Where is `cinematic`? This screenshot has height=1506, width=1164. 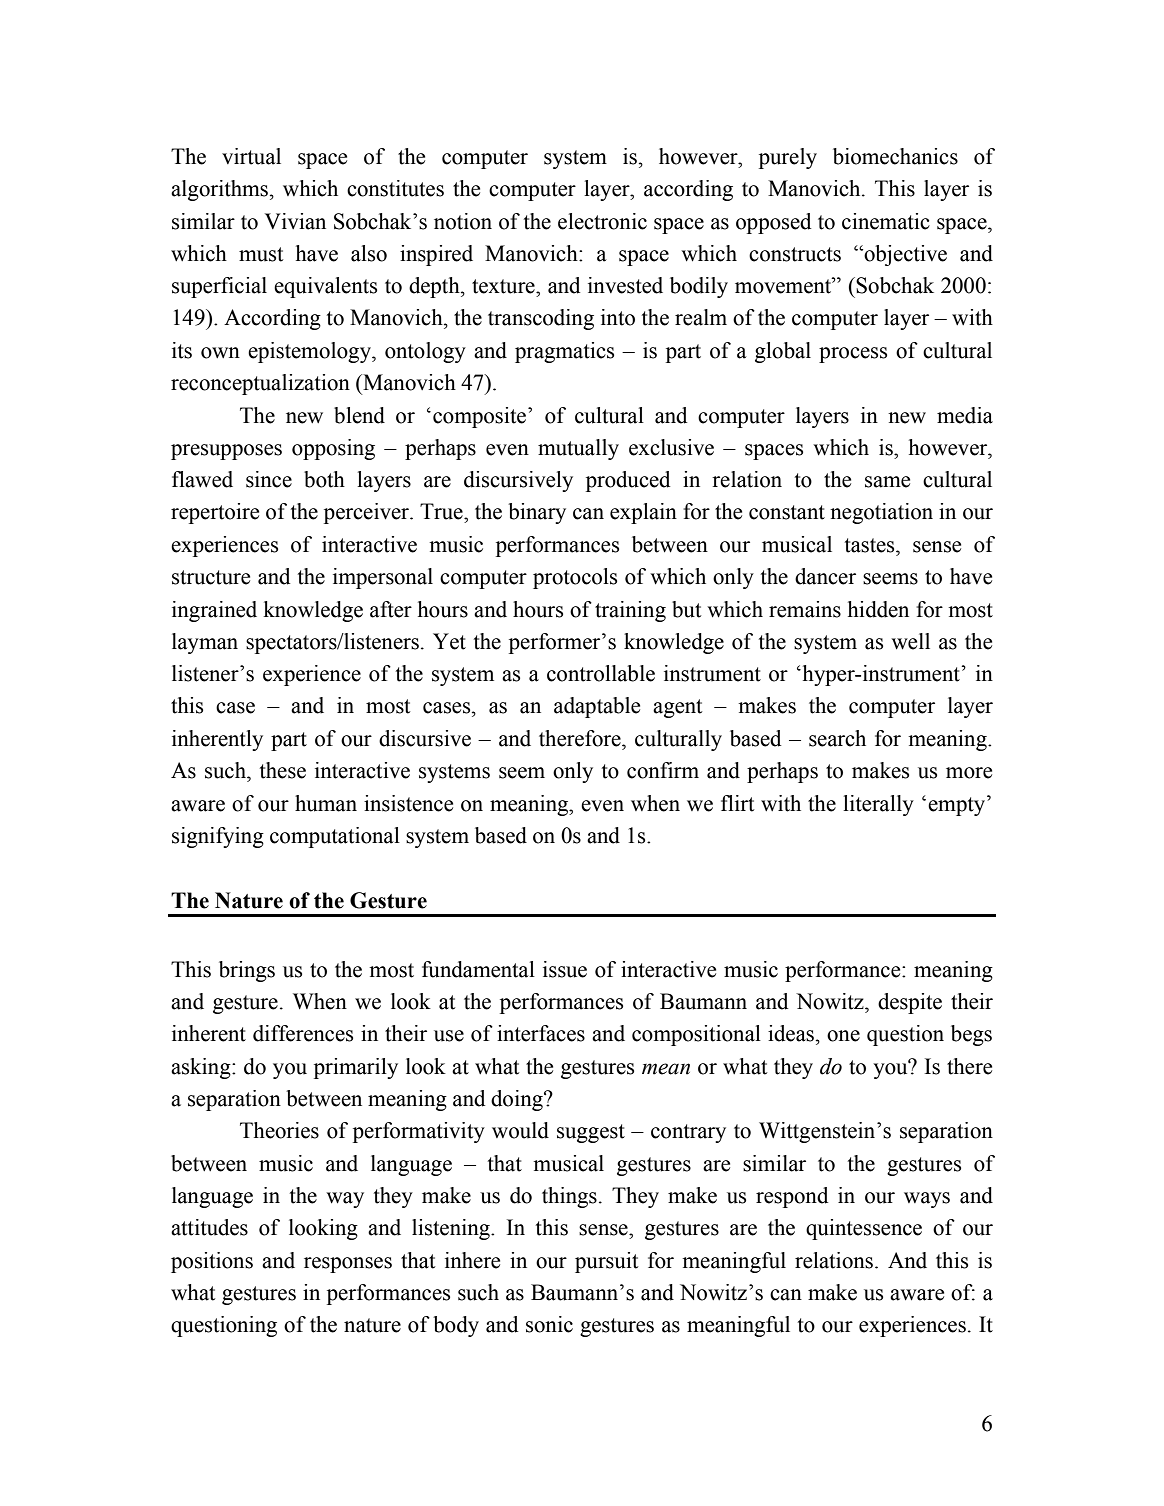
cinematic is located at coordinates (886, 221).
